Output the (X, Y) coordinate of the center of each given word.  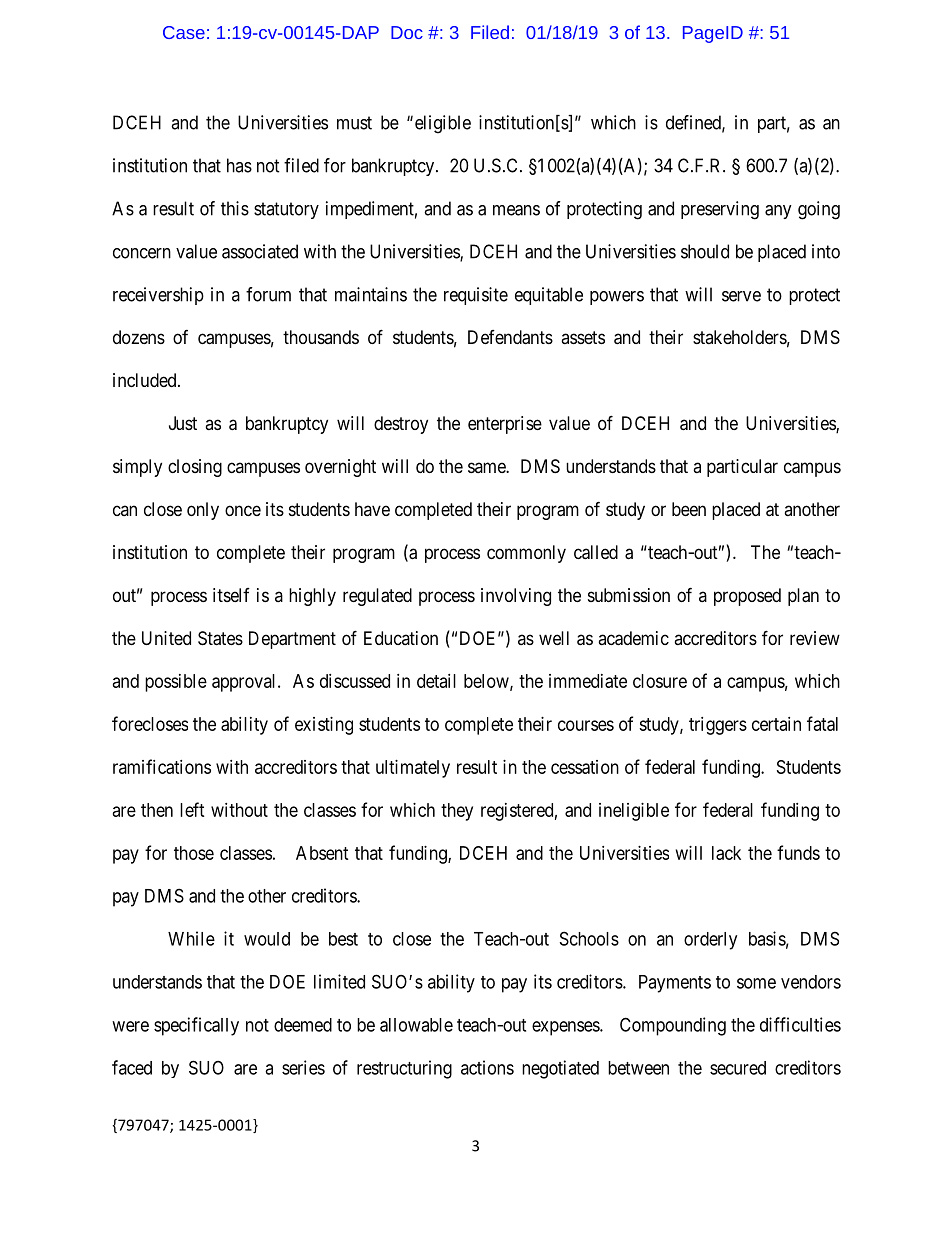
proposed (747, 597)
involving (516, 597)
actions (487, 1067)
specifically (196, 1026)
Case (184, 32)
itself (231, 595)
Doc (407, 32)
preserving (720, 210)
